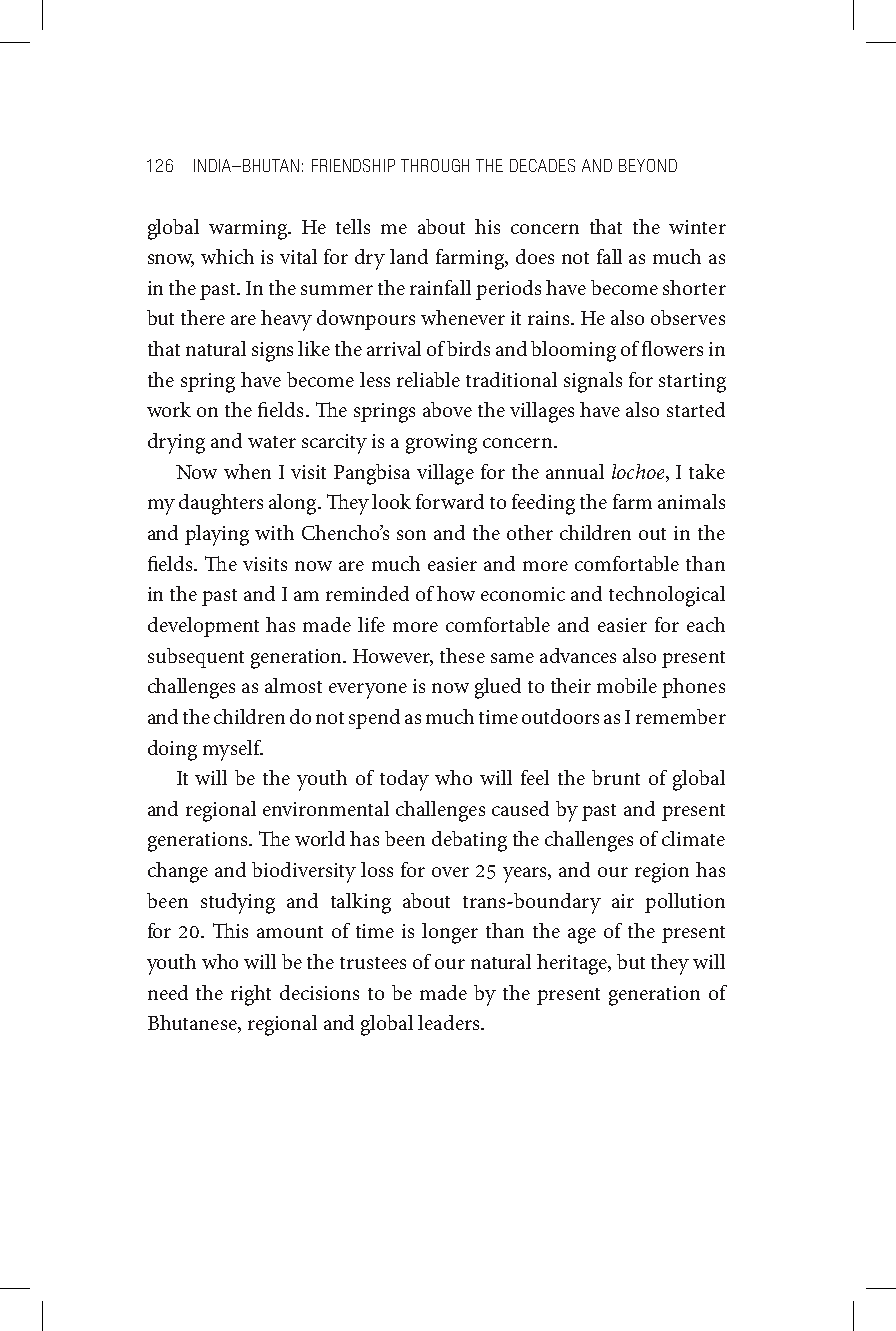 The image size is (896, 1331). I want to click on warming, so click(249, 230).
